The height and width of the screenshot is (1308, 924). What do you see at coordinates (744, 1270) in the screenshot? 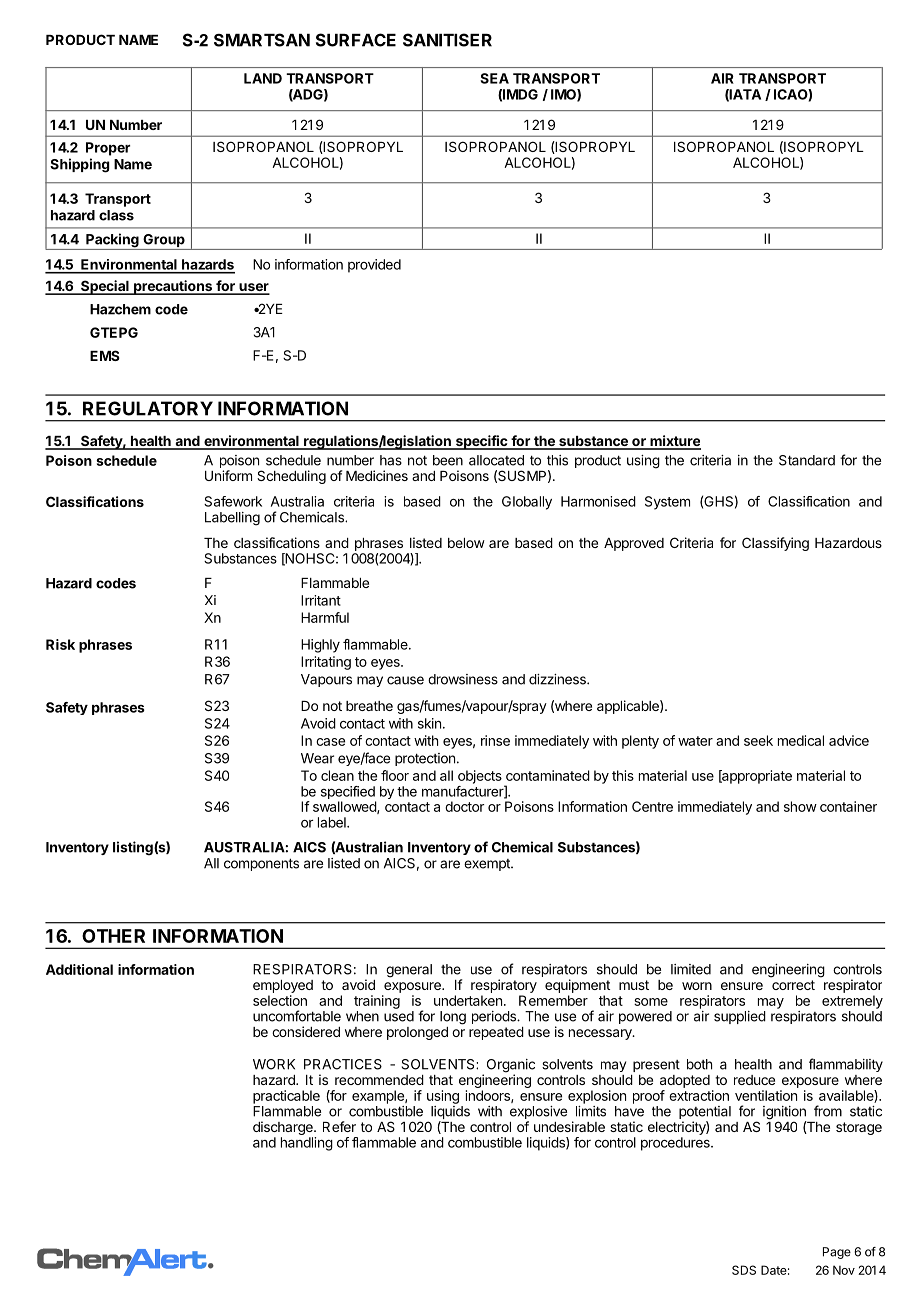
I see `SDS` at bounding box center [744, 1270].
